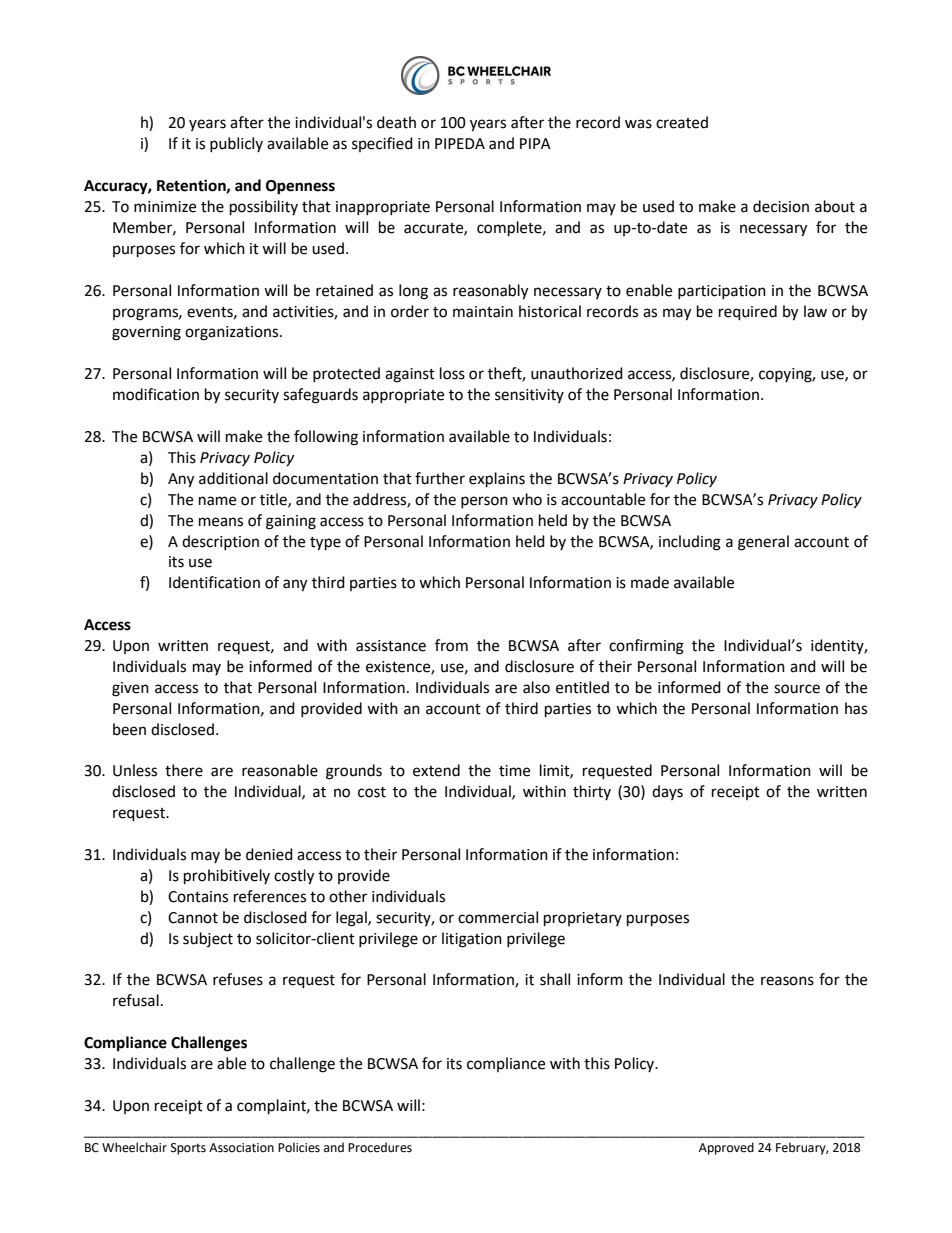 This image has height=1233, width=952. What do you see at coordinates (514, 771) in the image?
I see `time` at bounding box center [514, 771].
